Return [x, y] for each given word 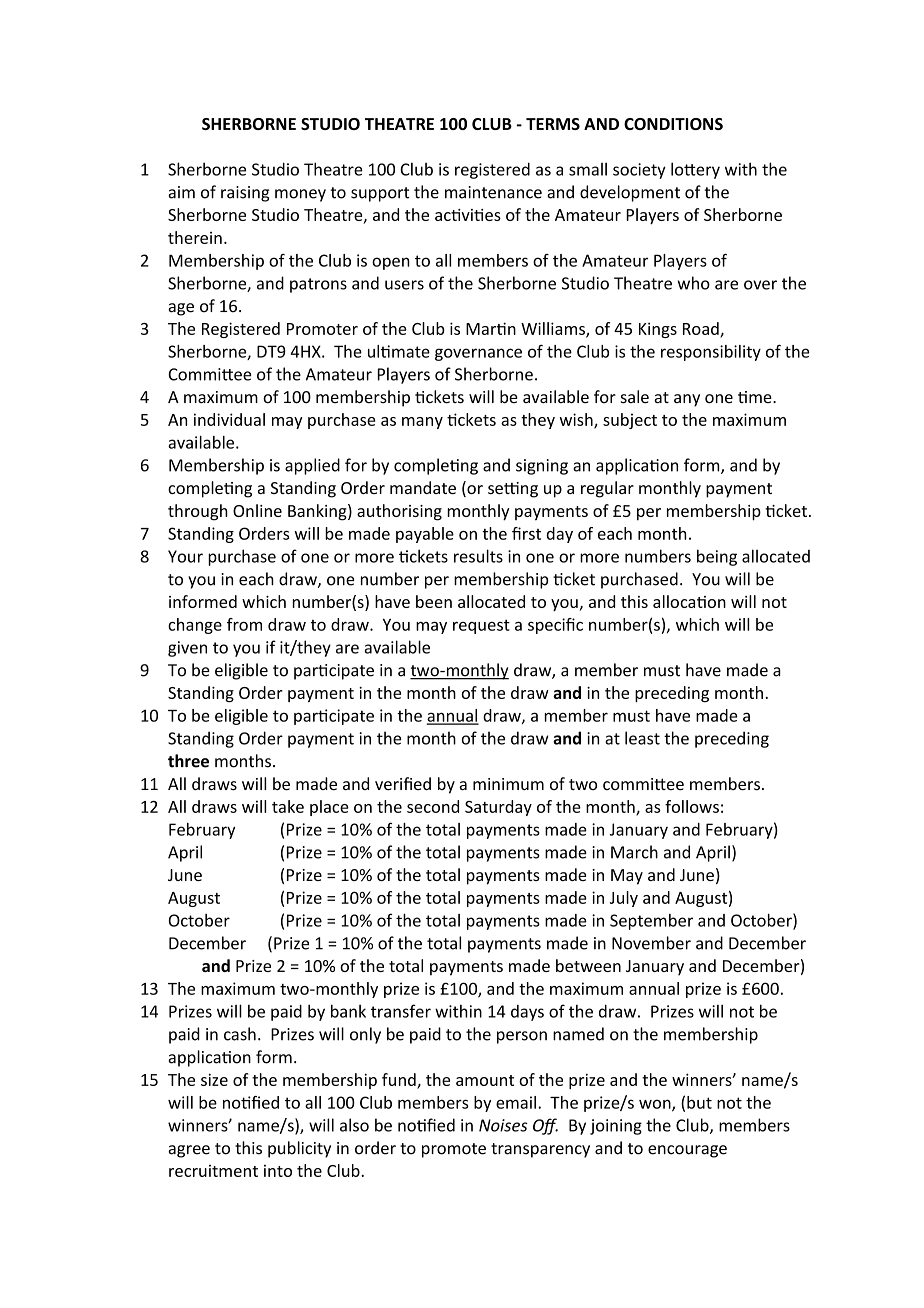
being [717, 557]
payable [425, 535]
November [651, 943]
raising [245, 194]
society [639, 171]
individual [229, 419]
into [278, 1171]
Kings [658, 330]
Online [257, 510]
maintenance [493, 192]
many [422, 423]
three [188, 761]
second [433, 806]
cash [240, 1034]
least [642, 738]
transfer [401, 1011]
